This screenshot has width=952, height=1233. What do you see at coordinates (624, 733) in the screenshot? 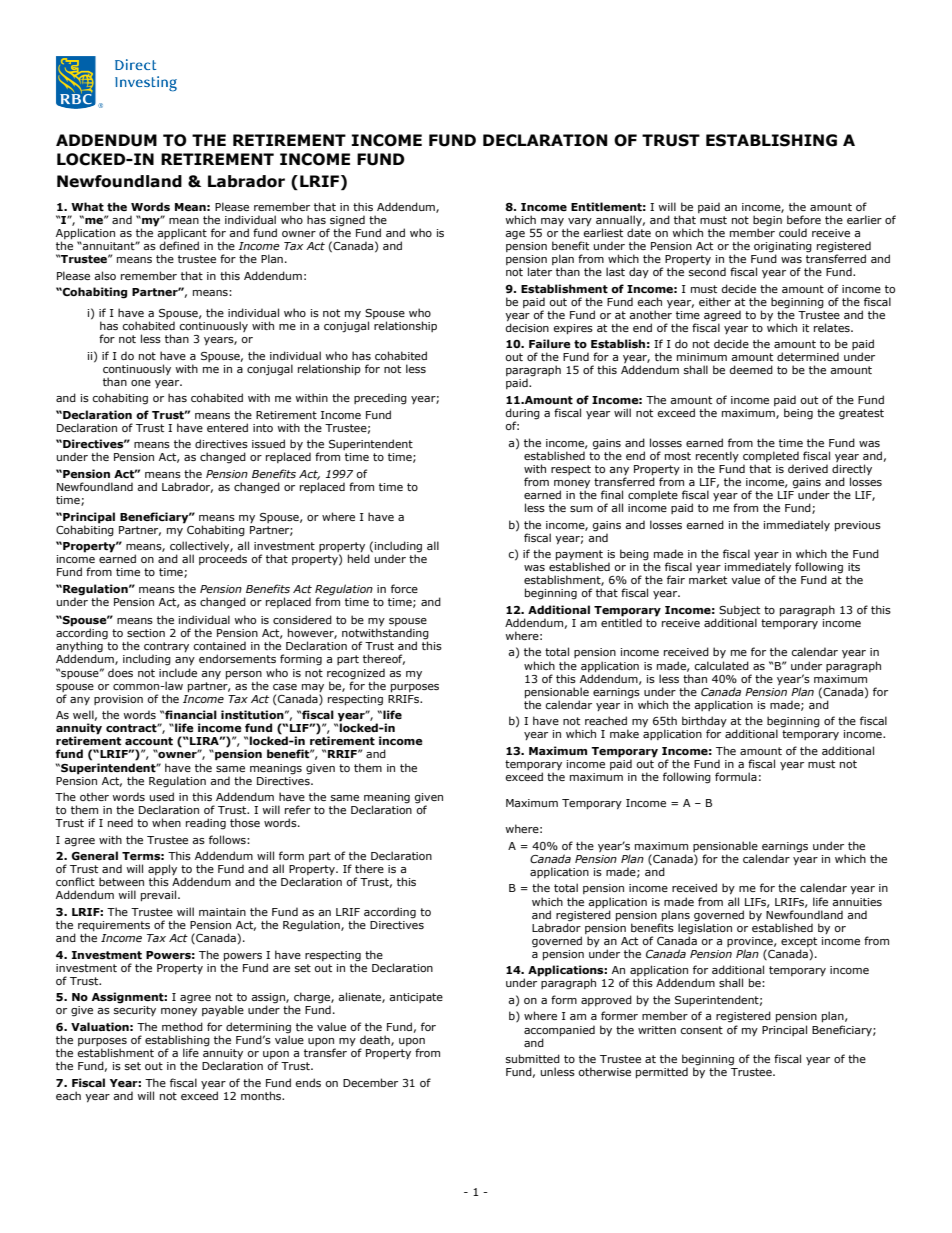
I see `make` at bounding box center [624, 733].
